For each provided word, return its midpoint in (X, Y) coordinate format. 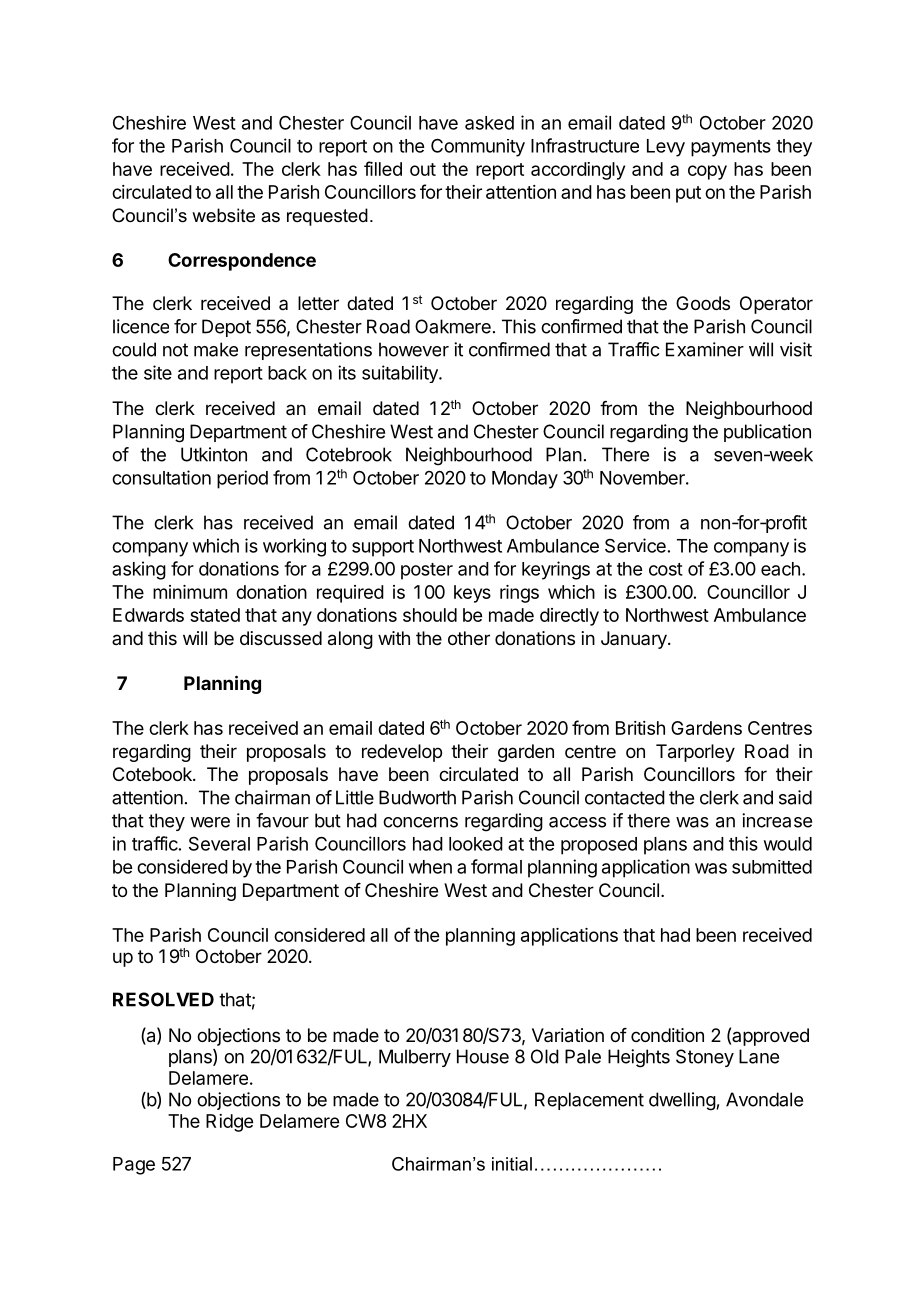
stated (215, 615)
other (469, 638)
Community (478, 147)
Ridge (229, 1123)
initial (512, 1164)
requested (327, 217)
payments (731, 148)
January (635, 640)
